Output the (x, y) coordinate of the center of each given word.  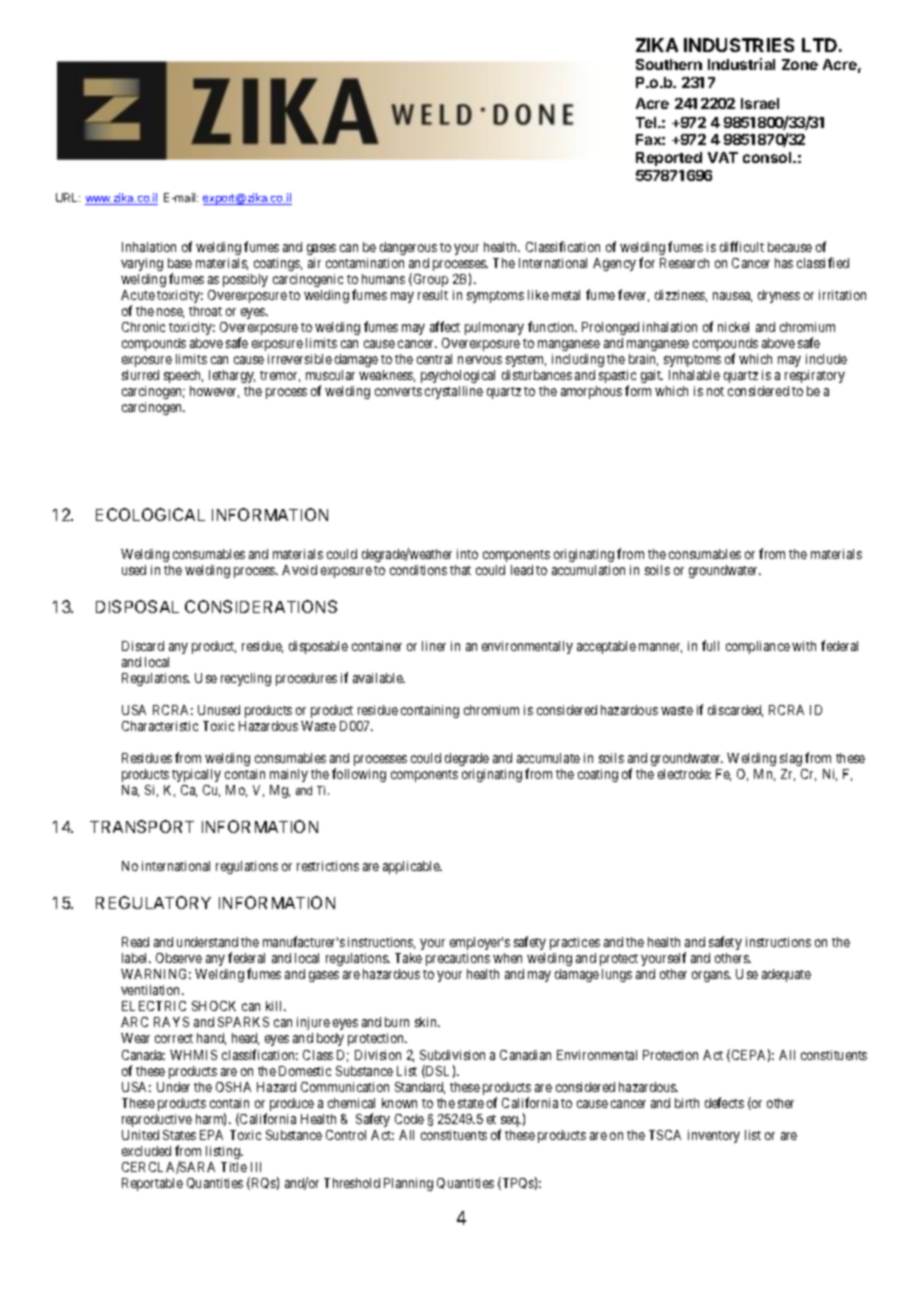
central (434, 359)
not (715, 391)
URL (68, 197)
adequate (786, 975)
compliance (758, 647)
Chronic (143, 327)
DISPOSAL (137, 606)
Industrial (741, 64)
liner (434, 646)
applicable (412, 867)
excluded (146, 1151)
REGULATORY (153, 902)
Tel (647, 122)
